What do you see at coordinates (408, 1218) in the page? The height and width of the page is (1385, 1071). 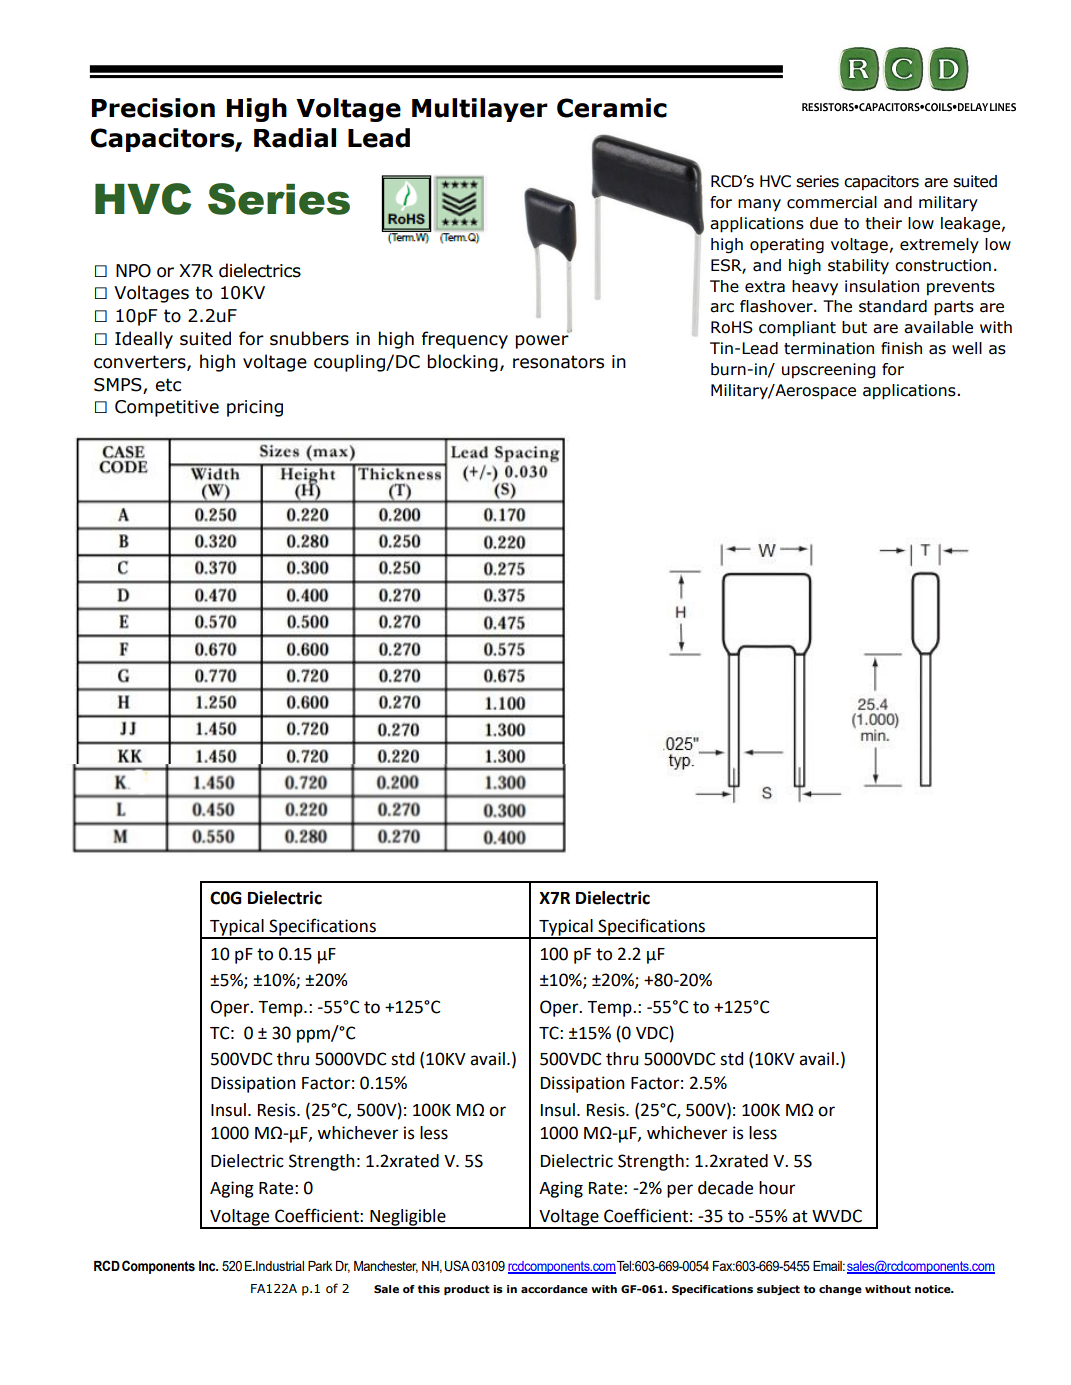 I see `Negligible` at bounding box center [408, 1218].
